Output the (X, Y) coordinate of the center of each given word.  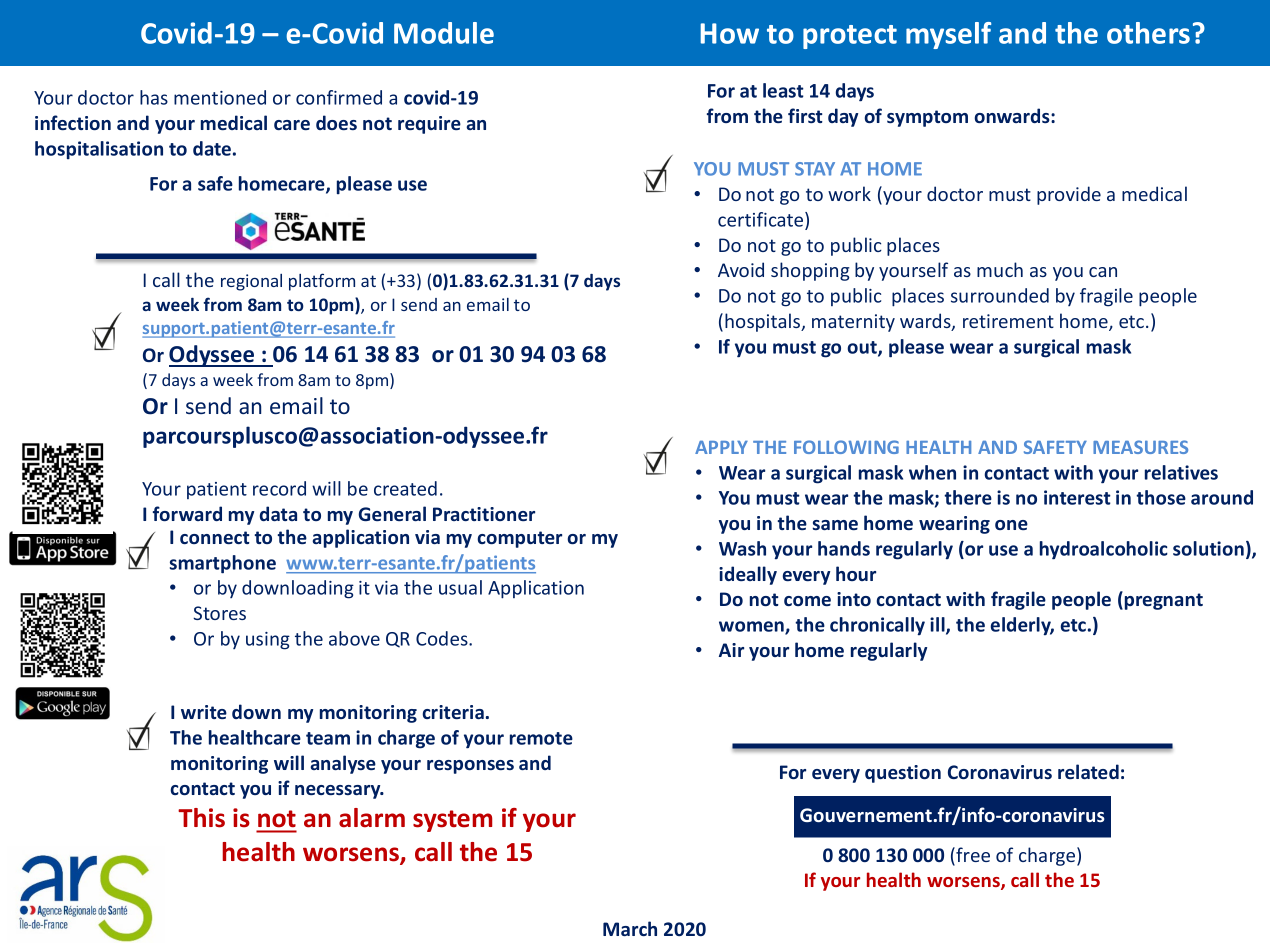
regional (251, 282)
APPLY (721, 447)
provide (1069, 195)
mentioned (220, 97)
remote (541, 738)
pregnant (1162, 601)
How (730, 33)
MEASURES (1140, 447)
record (279, 488)
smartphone (223, 564)
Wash (742, 548)
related (1088, 771)
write (204, 712)
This (201, 818)
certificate (762, 220)
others (1148, 33)
